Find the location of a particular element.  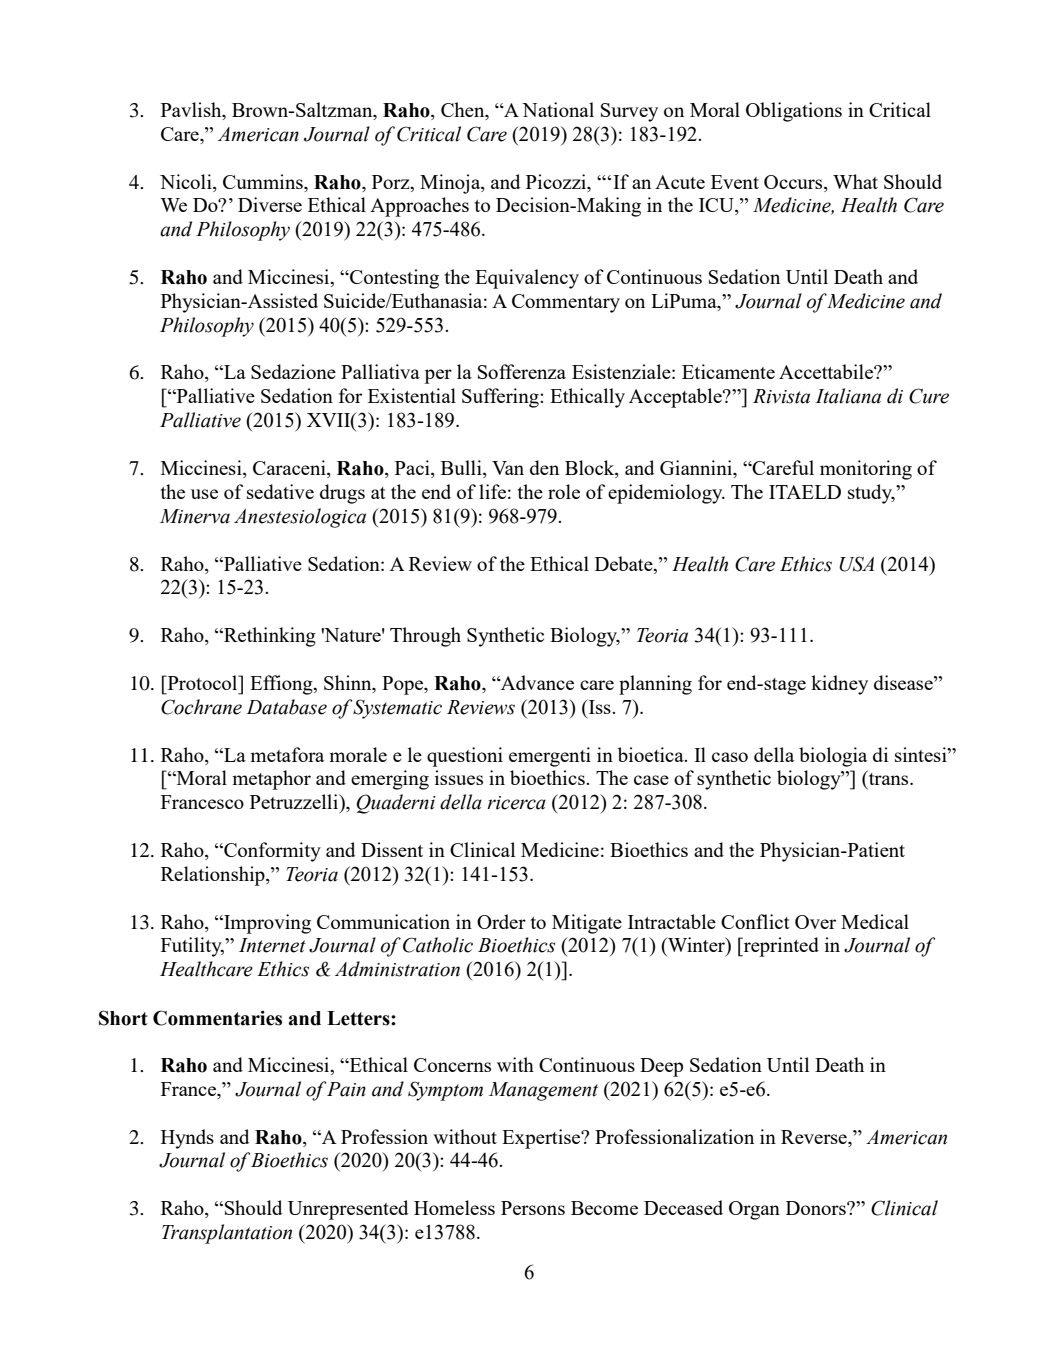

Cummins is located at coordinates (264, 181).
